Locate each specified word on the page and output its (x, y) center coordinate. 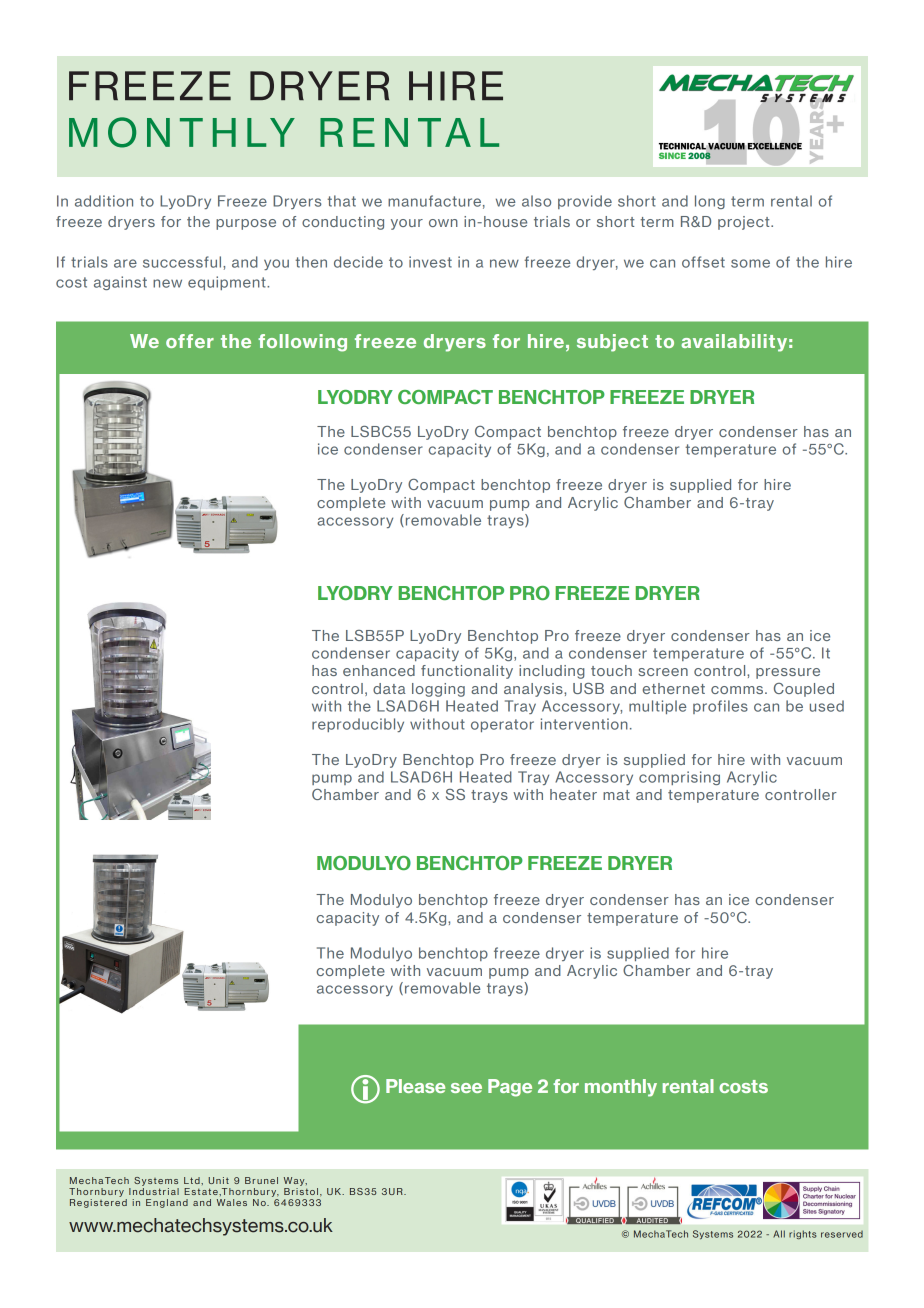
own (443, 223)
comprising (679, 778)
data (389, 688)
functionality (467, 672)
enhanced (379, 670)
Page (510, 1088)
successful (183, 262)
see (466, 1088)
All (779, 1234)
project (745, 223)
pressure (788, 673)
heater (573, 794)
